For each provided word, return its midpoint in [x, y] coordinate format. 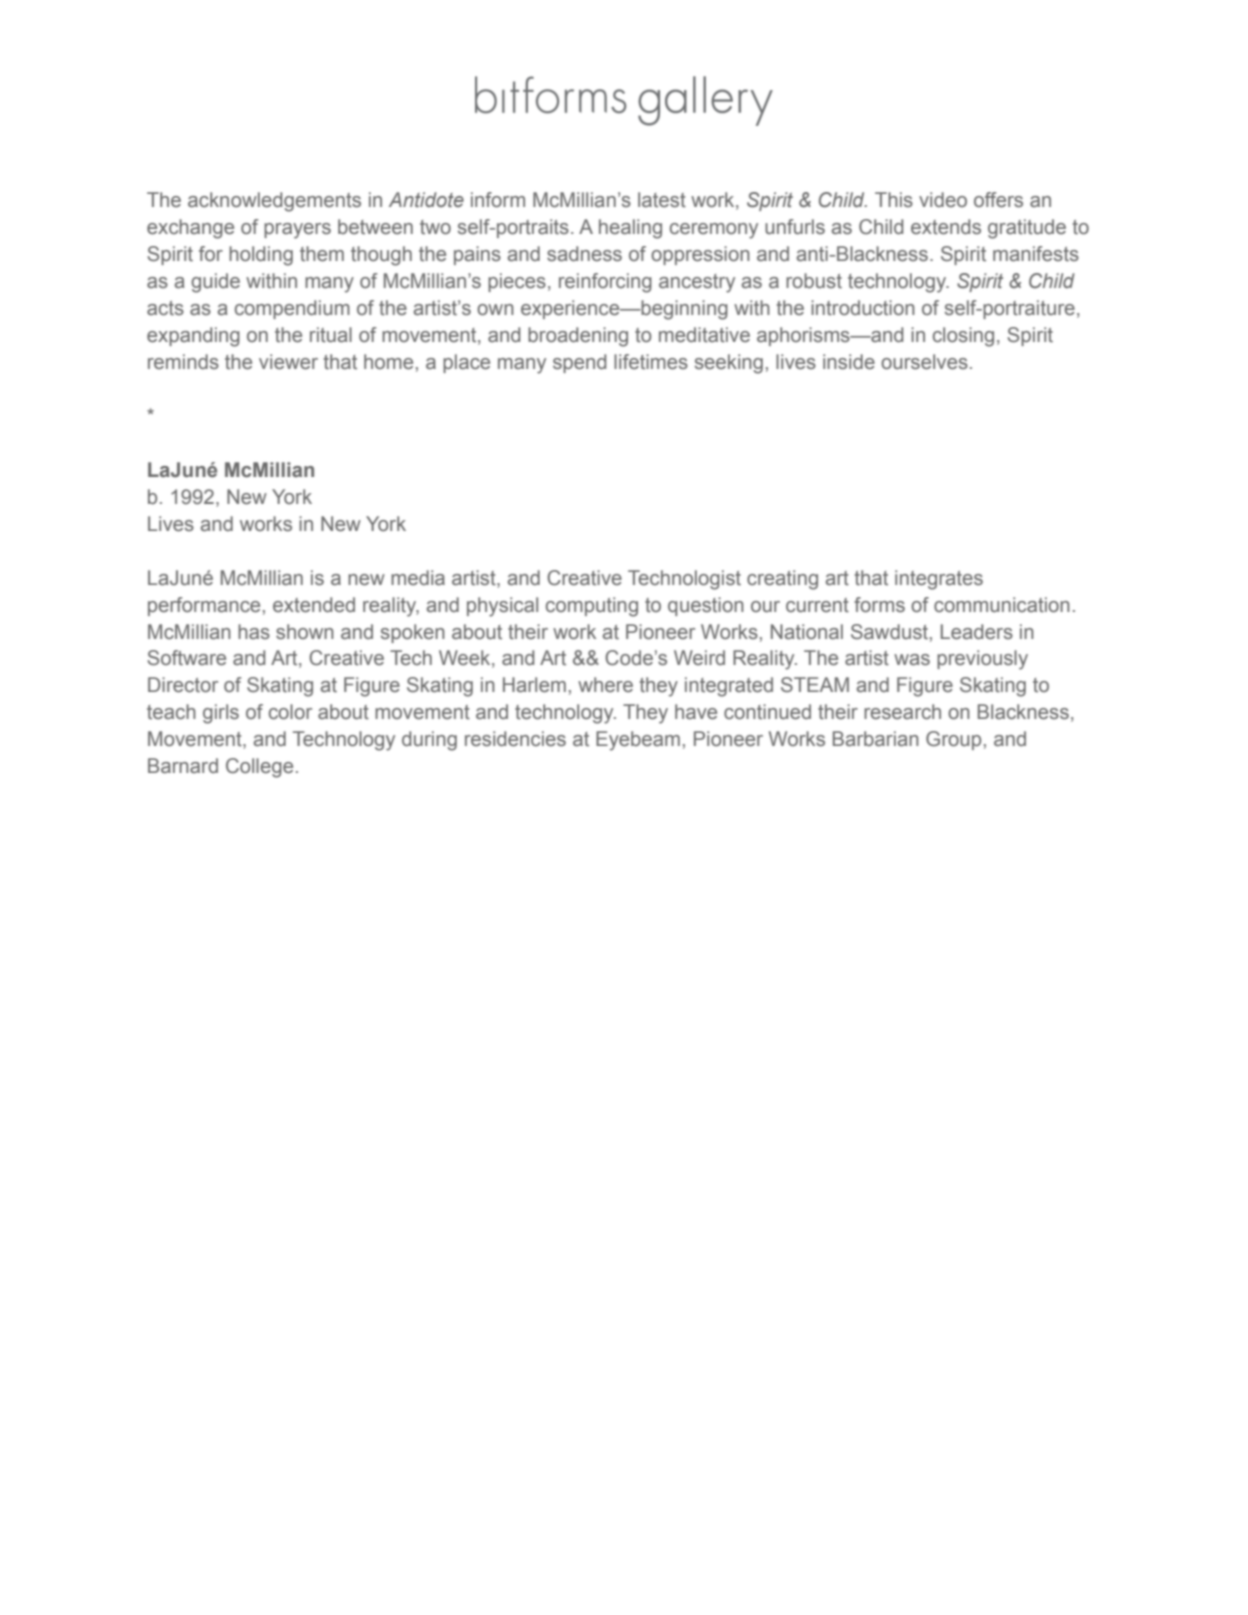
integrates [939, 580]
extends [946, 227]
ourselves [924, 362]
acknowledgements [274, 202]
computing [592, 607]
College [259, 768]
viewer [288, 362]
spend [579, 363]
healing [630, 229]
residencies [515, 739]
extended [314, 605]
